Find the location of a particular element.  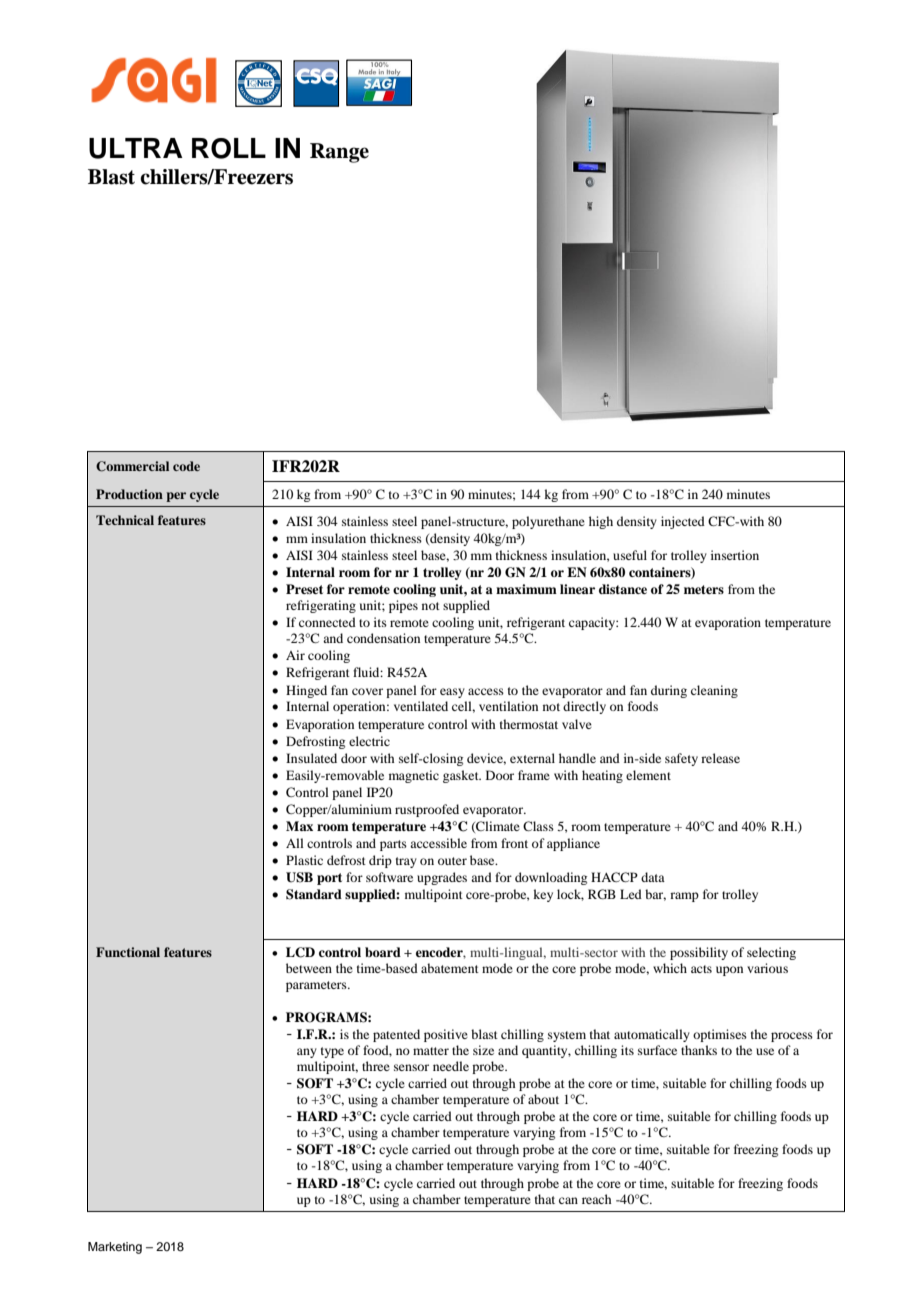

Range is located at coordinates (339, 153).
